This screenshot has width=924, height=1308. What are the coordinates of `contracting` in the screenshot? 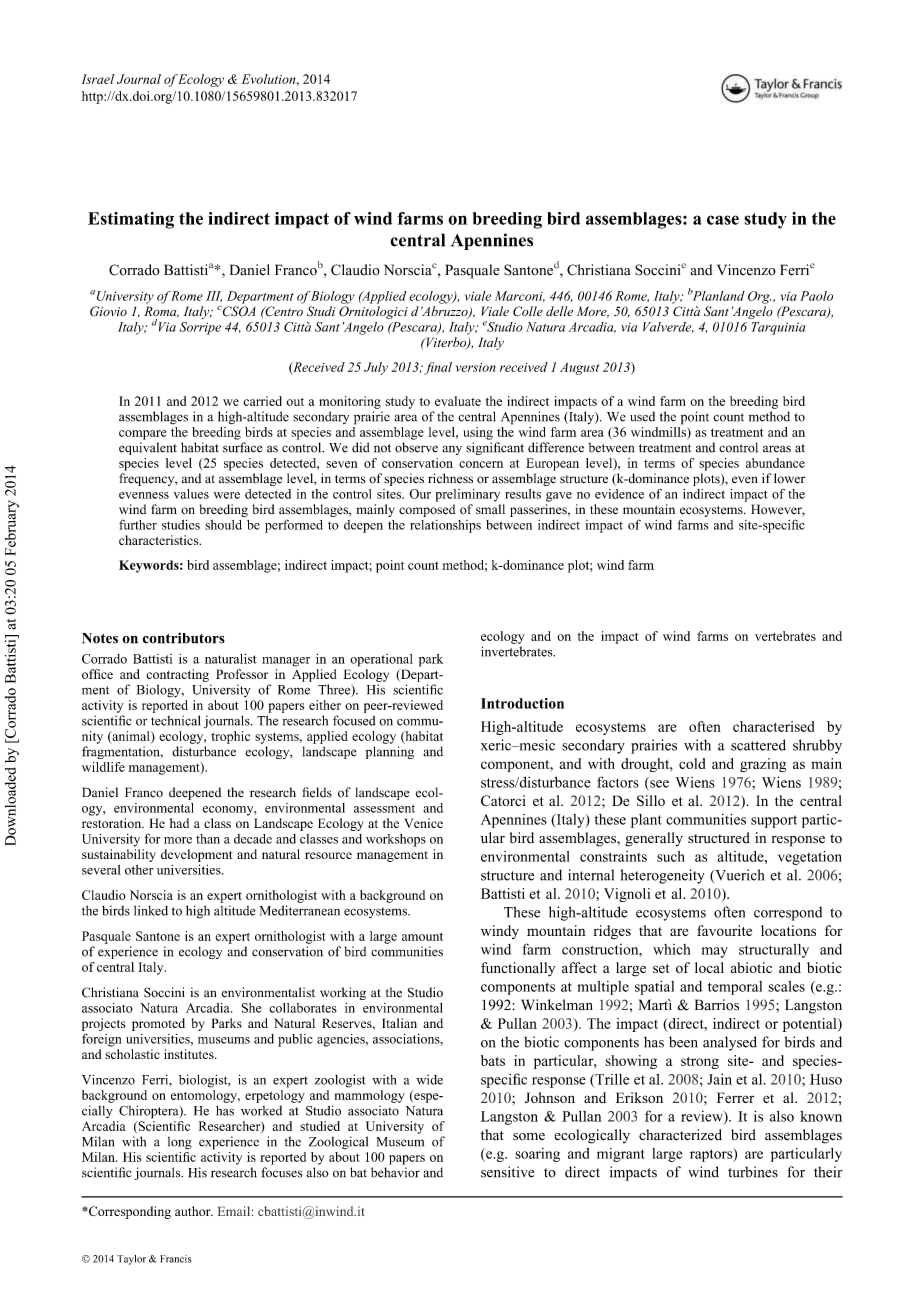 It's located at (177, 675).
